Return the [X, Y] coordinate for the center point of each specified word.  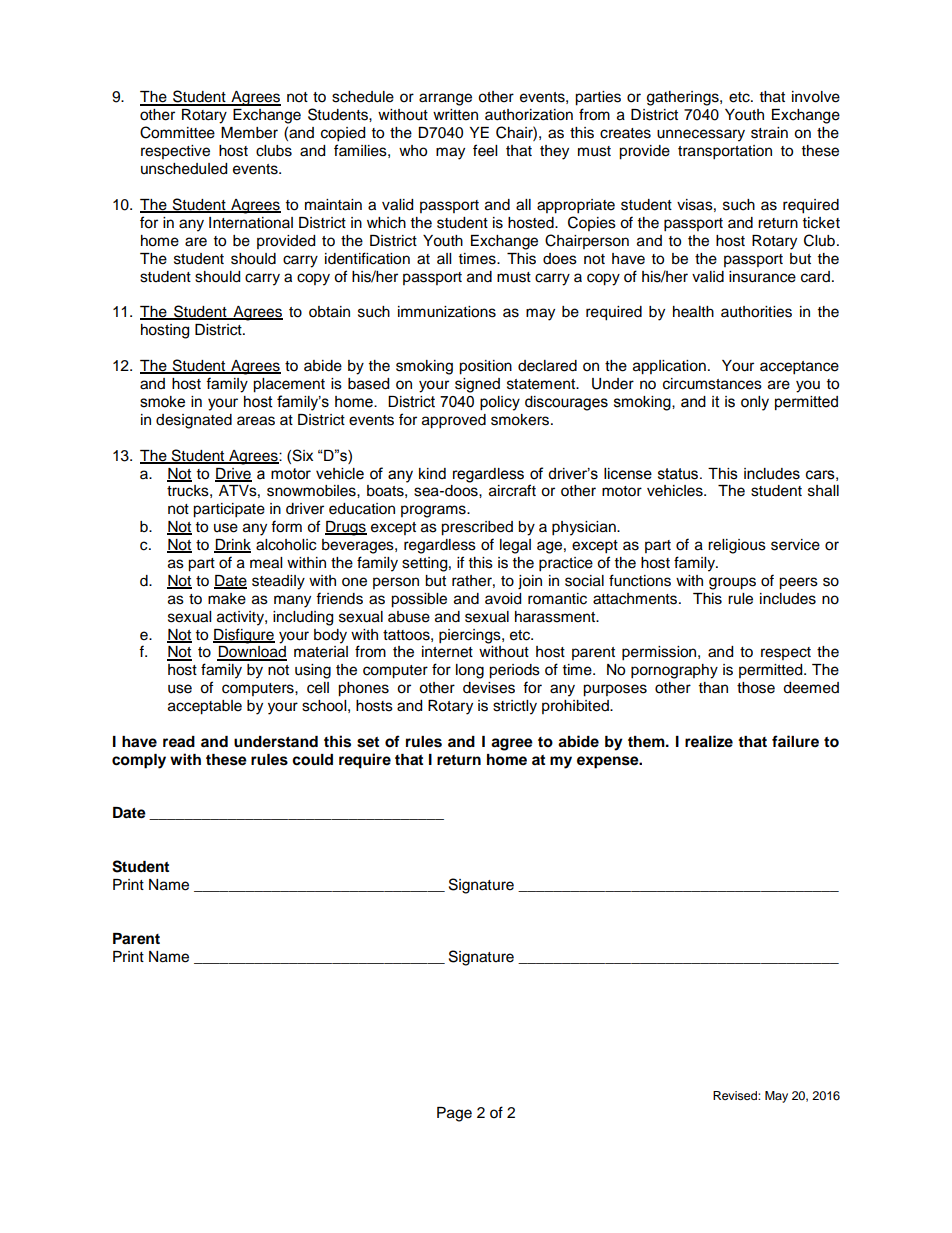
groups [732, 583]
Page [454, 1114]
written [455, 115]
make [227, 599]
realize [709, 741]
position [485, 367]
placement [289, 385]
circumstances [712, 384]
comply [139, 761]
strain [769, 133]
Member [249, 133]
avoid [503, 599]
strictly [515, 707]
